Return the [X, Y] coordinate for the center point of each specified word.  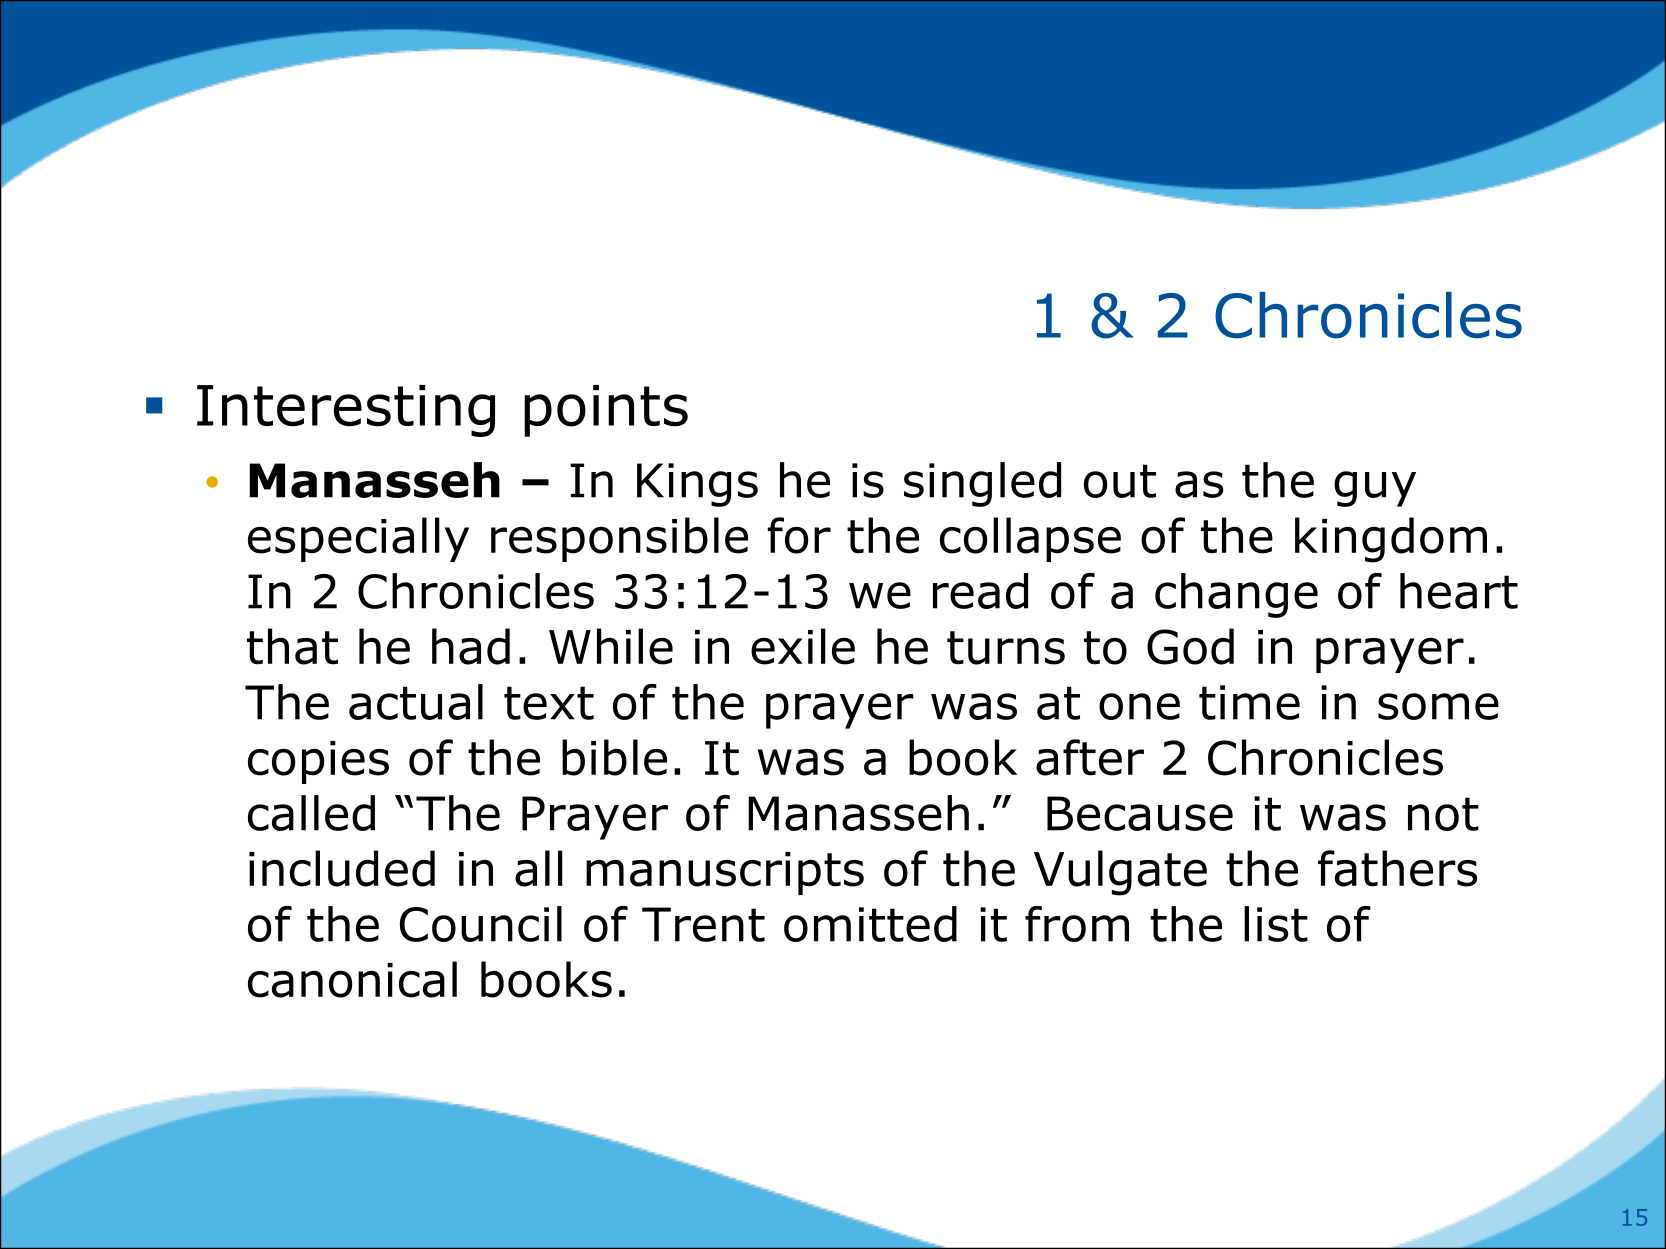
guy [1375, 489]
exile [803, 646]
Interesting [346, 411]
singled [982, 484]
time [1249, 702]
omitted [870, 924]
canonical [352, 979]
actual [416, 702]
